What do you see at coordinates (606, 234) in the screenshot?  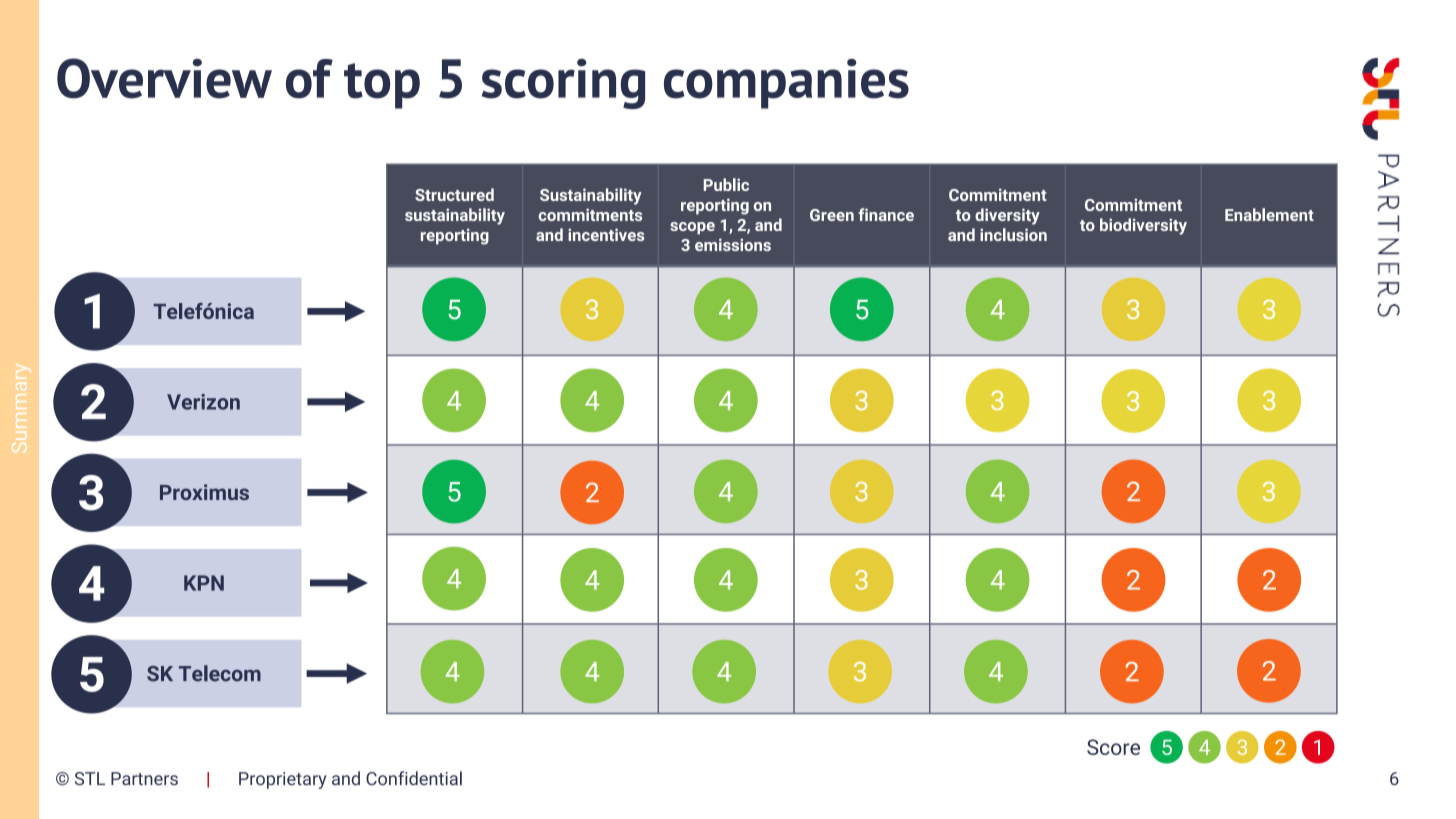 I see `incentives` at bounding box center [606, 234].
